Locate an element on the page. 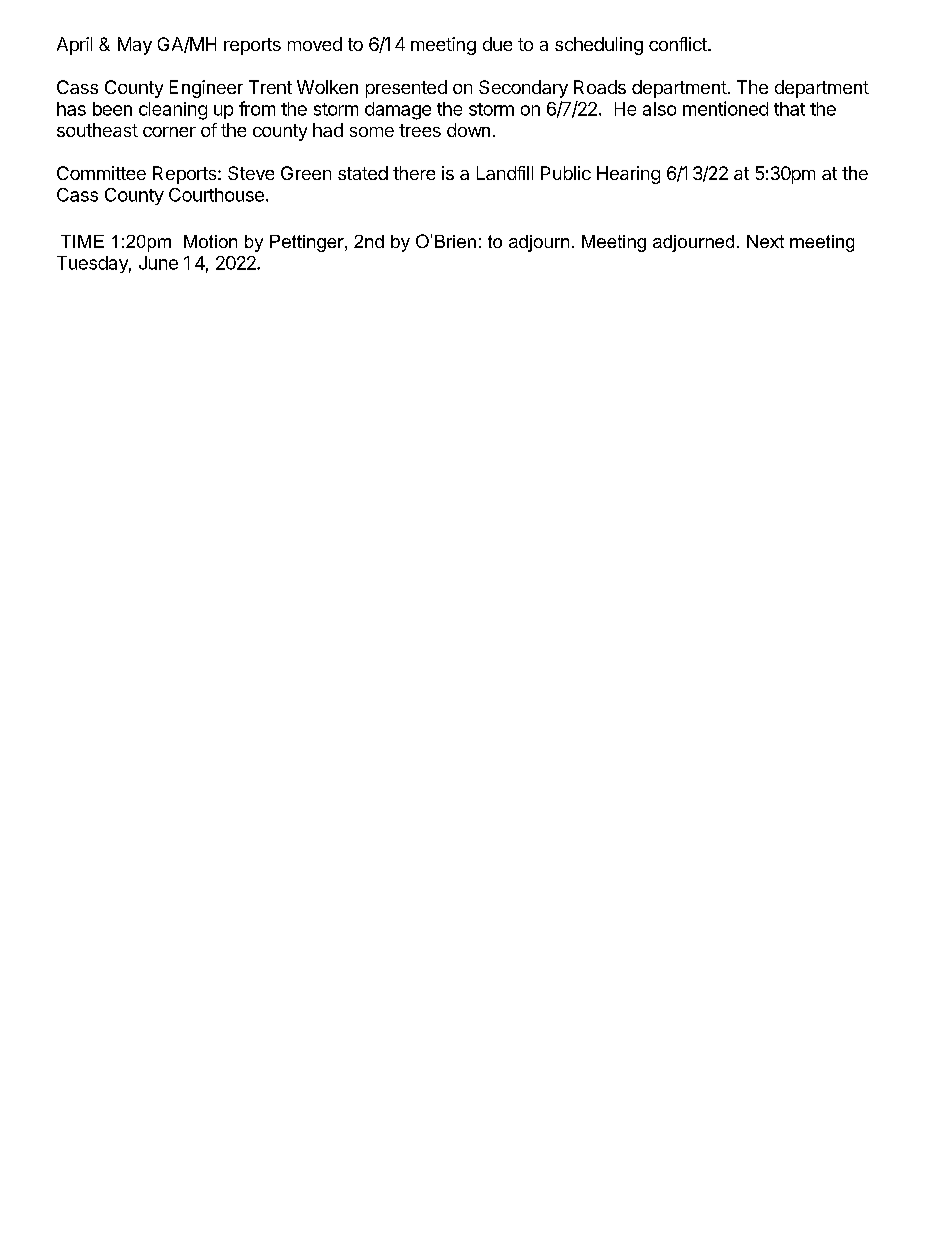 This page has width=952, height=1233. Hearing is located at coordinates (628, 175).
